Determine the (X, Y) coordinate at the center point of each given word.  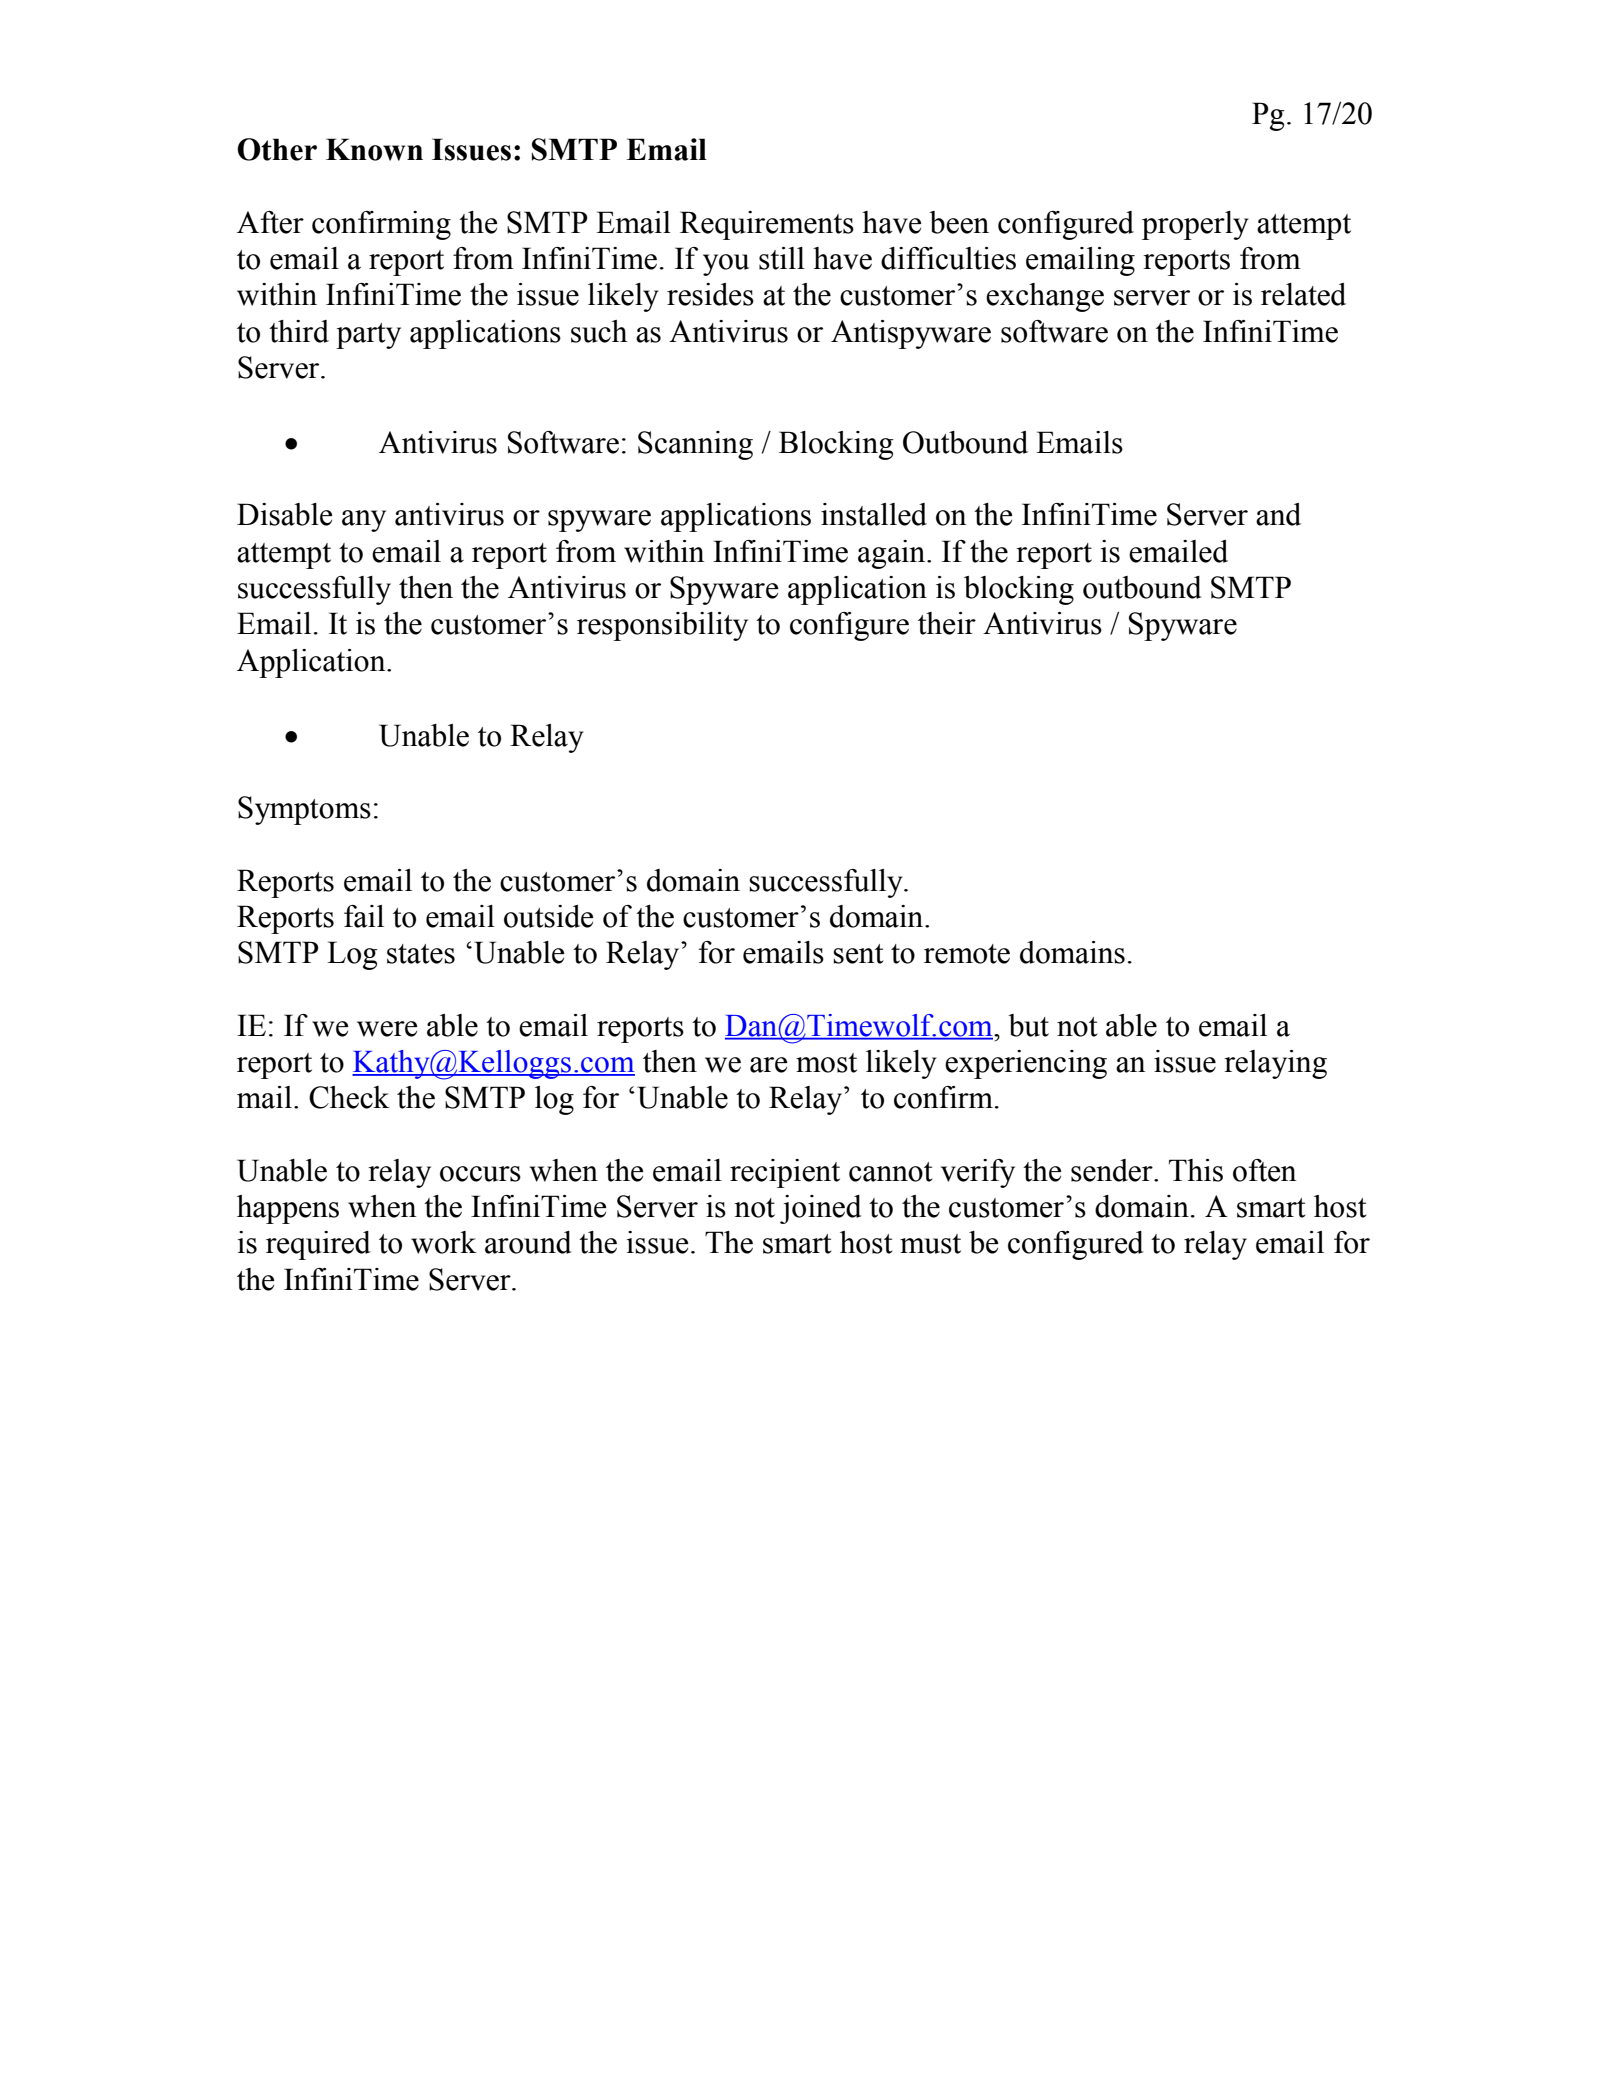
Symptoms (304, 810)
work (443, 1242)
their (947, 623)
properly (1195, 225)
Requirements (767, 225)
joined (821, 1209)
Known (374, 149)
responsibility (662, 626)
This (1196, 1170)
